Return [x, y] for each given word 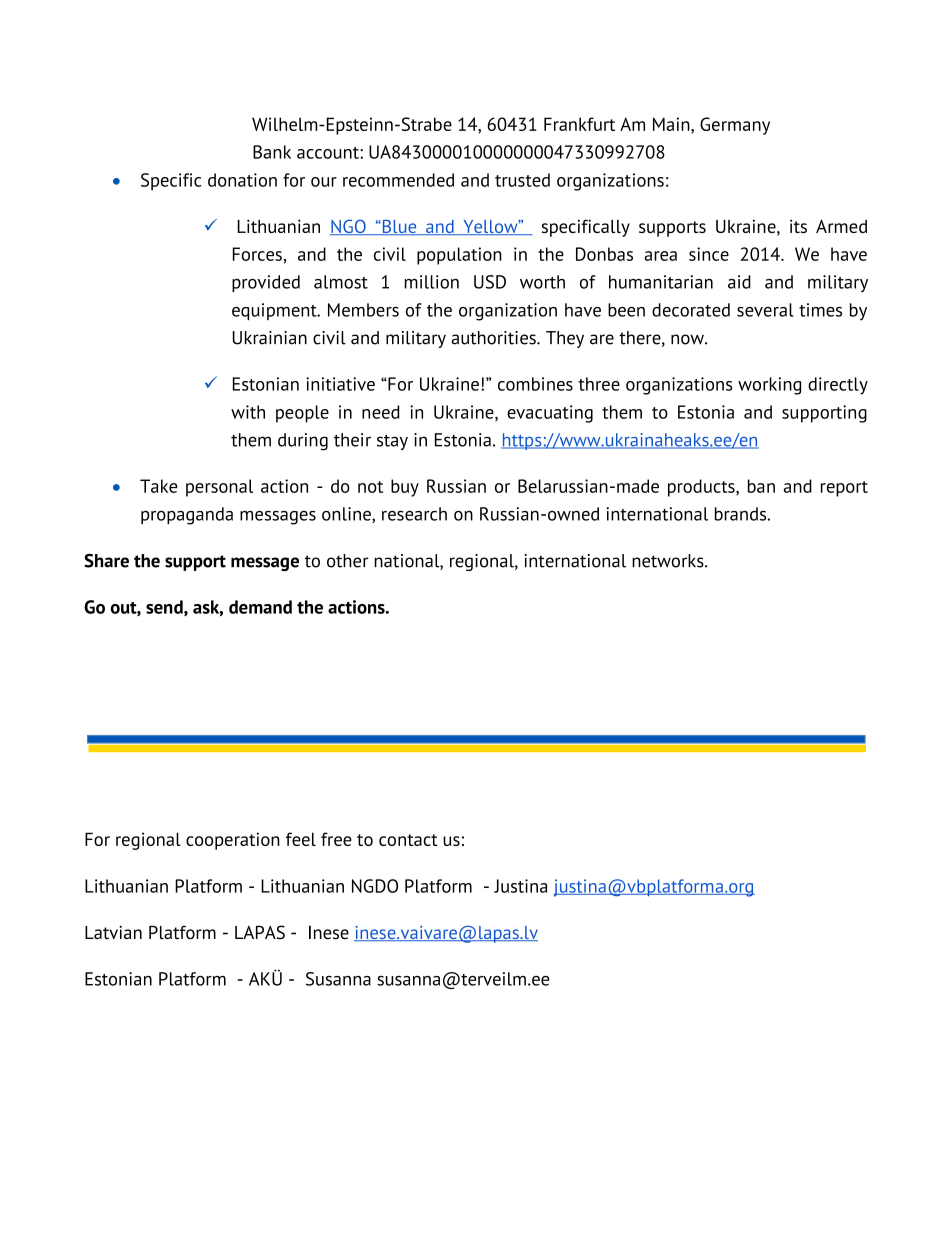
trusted [522, 180]
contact [408, 840]
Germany [735, 126]
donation [242, 180]
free [336, 839]
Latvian [113, 933]
